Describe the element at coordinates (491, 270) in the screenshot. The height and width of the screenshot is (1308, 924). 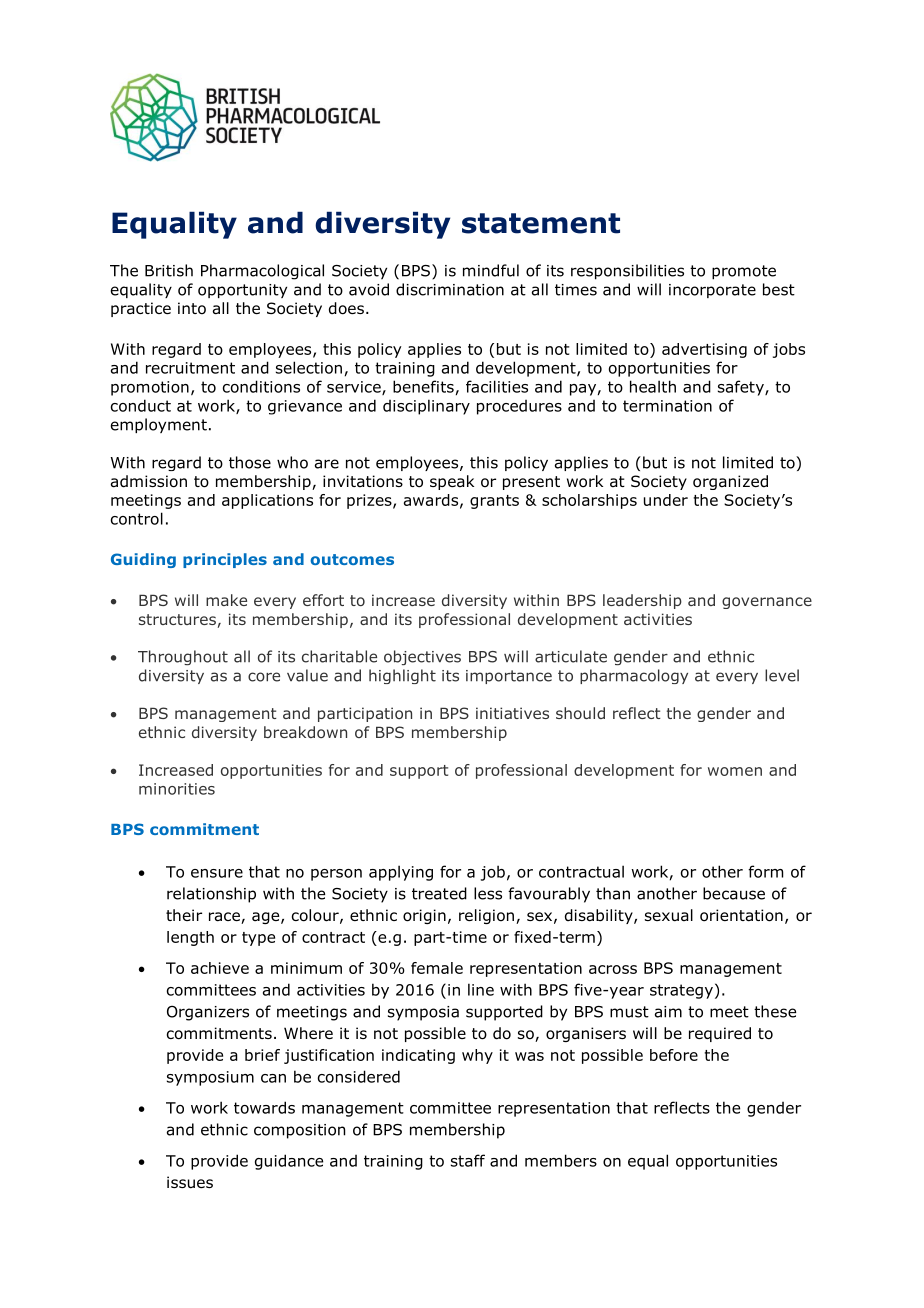
I see `mindful` at that location.
